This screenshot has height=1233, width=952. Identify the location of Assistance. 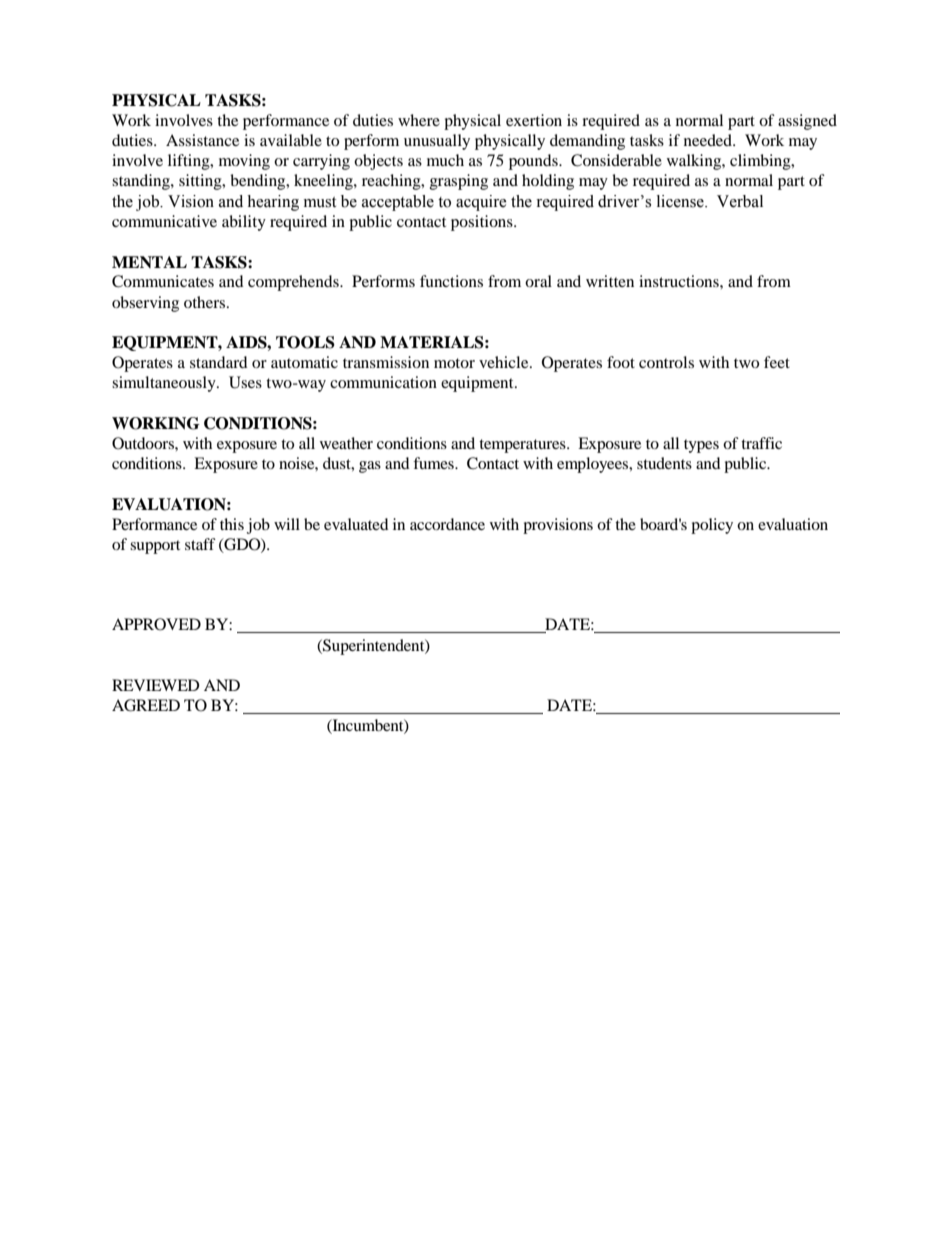
(202, 140).
